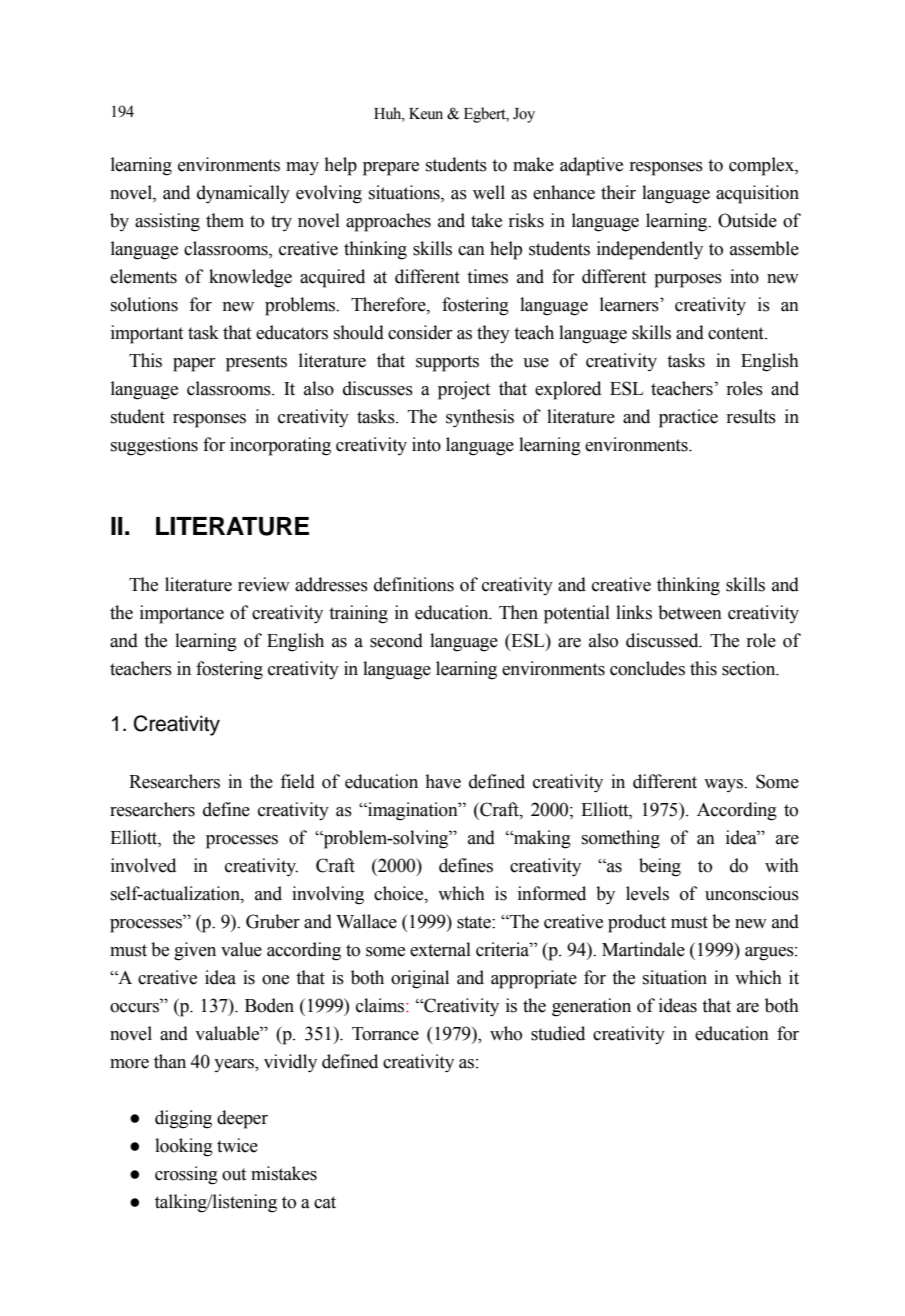 The image size is (905, 1316). I want to click on who, so click(506, 1033).
